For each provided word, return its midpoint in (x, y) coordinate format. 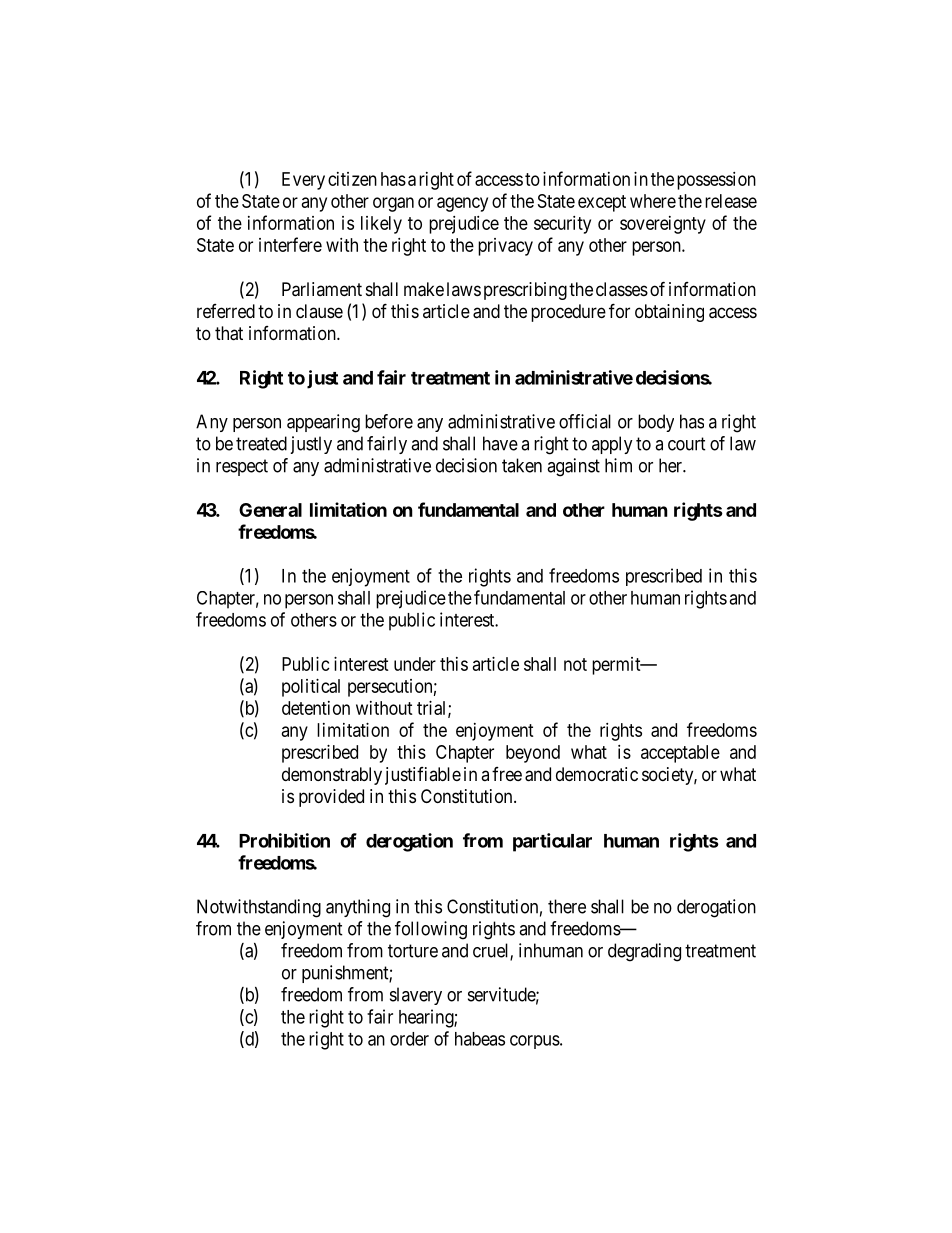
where (653, 201)
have (500, 443)
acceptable (680, 754)
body (656, 423)
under (415, 664)
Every (303, 181)
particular (552, 842)
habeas (480, 1039)
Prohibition (284, 840)
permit (617, 666)
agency (462, 204)
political (311, 688)
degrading (644, 952)
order (409, 1039)
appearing (323, 423)
